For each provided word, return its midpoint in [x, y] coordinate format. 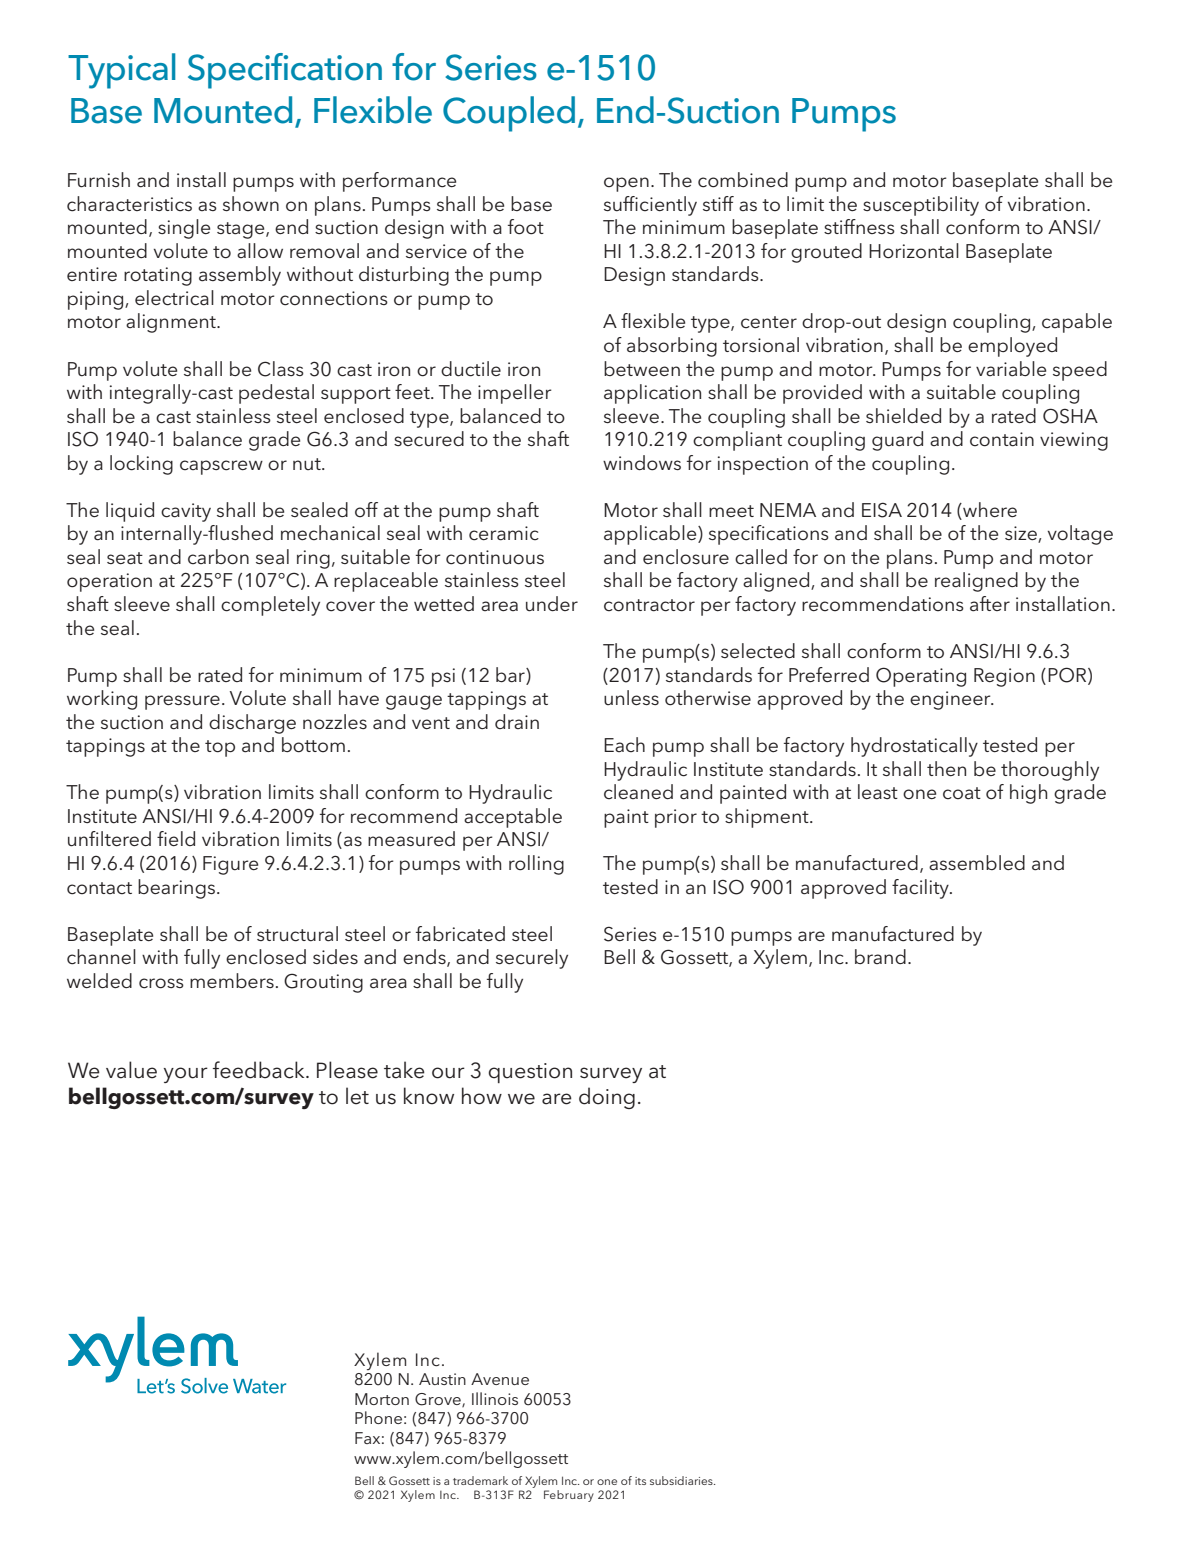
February [569, 1496]
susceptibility [921, 206]
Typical [121, 71]
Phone [378, 1417]
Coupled [509, 114]
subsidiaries [682, 1480]
